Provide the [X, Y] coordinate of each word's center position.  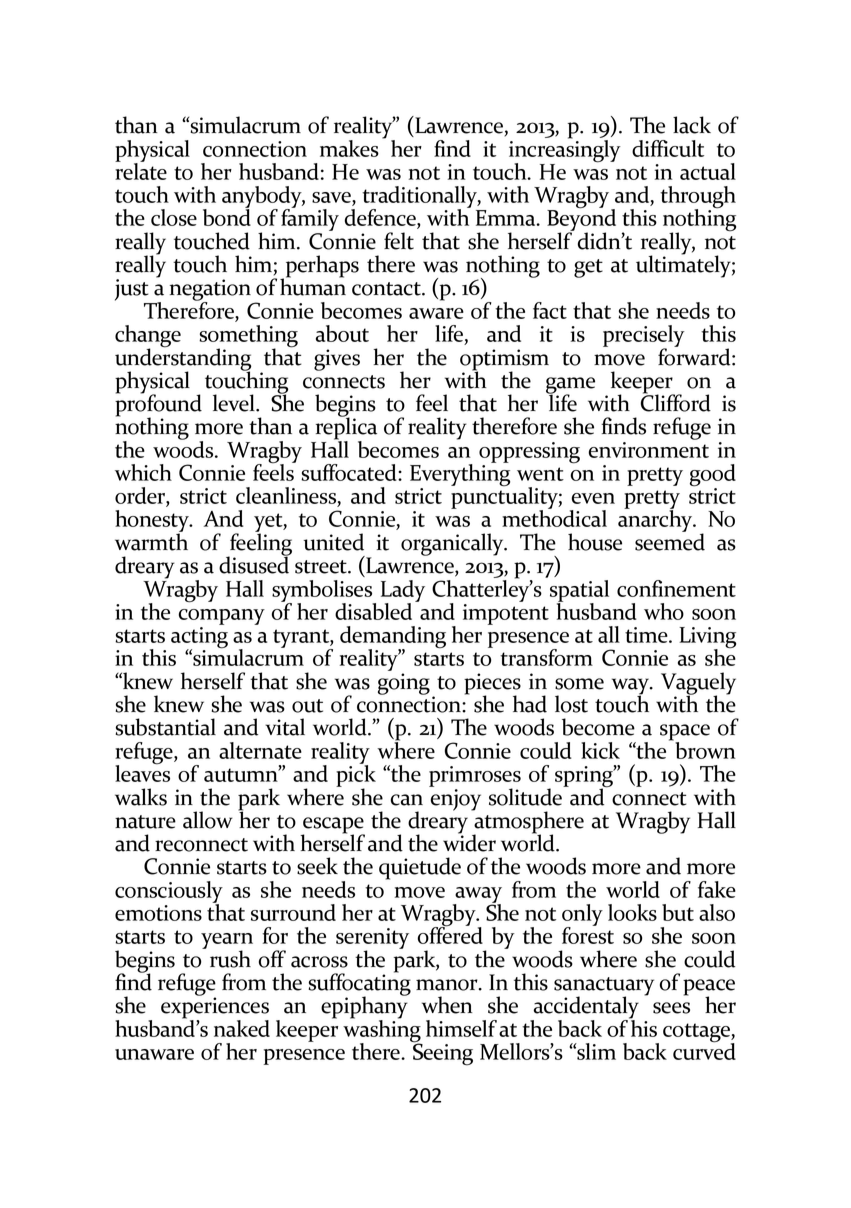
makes [349, 148]
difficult [668, 148]
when [447, 1005]
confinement [676, 588]
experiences [215, 1008]
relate [141, 170]
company [222, 617]
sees [671, 1008]
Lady [403, 592]
